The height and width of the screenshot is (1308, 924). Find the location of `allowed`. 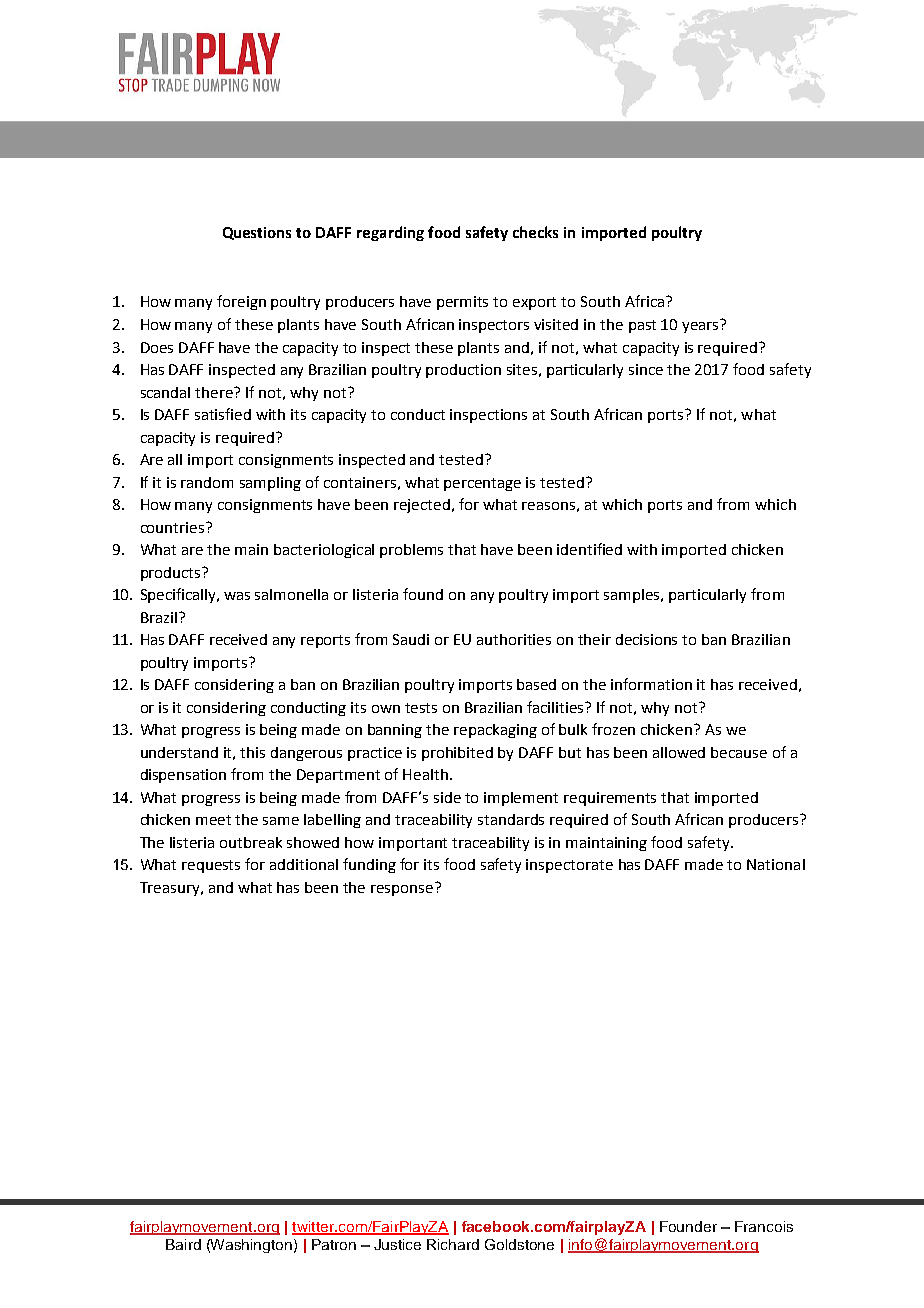

allowed is located at coordinates (679, 752).
